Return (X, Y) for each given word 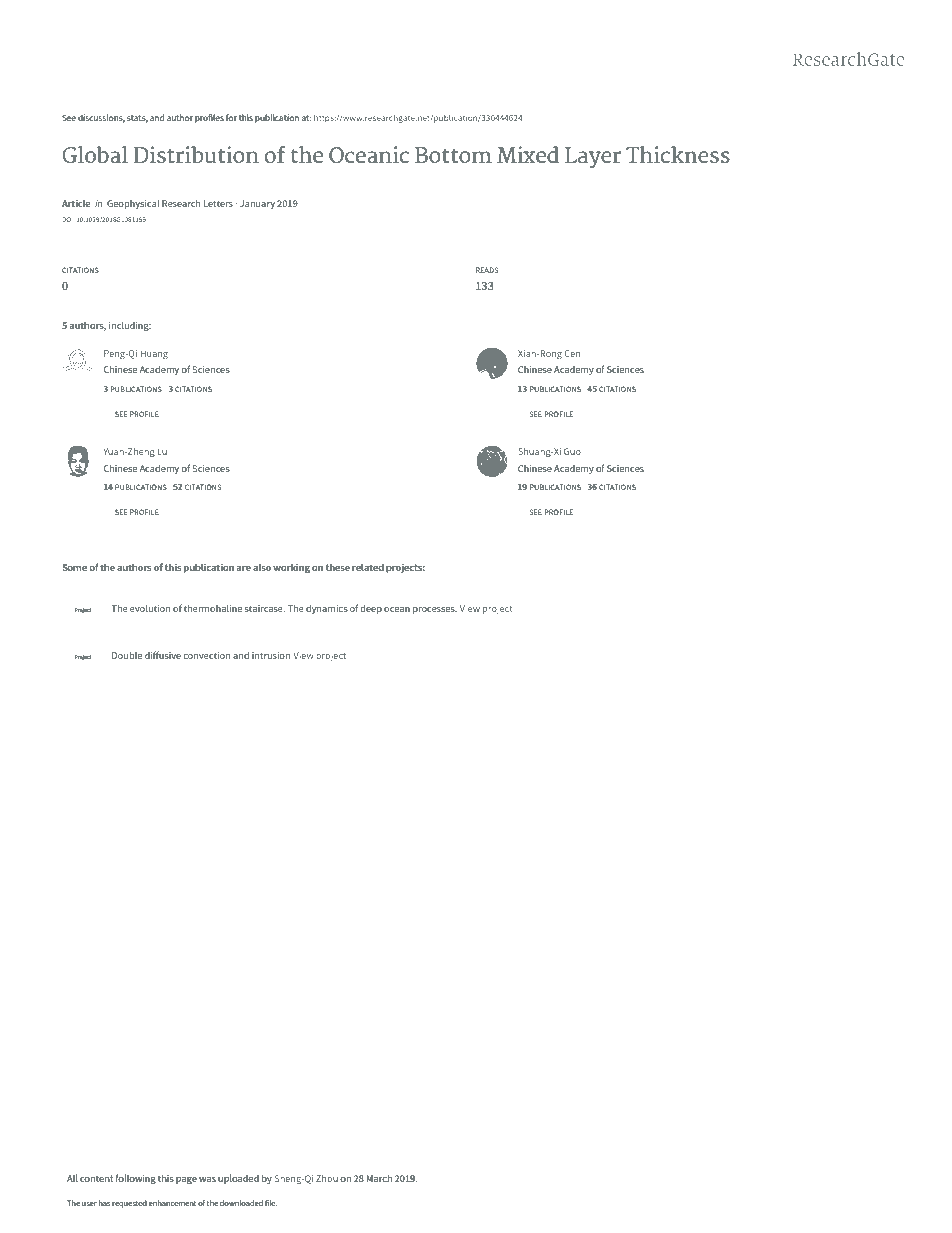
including (130, 326)
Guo (572, 451)
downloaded (241, 1203)
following (135, 1179)
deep (371, 609)
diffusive (163, 655)
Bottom (453, 155)
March (379, 1178)
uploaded (238, 1179)
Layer (593, 157)
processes (435, 610)
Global (95, 154)
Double (127, 655)
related (368, 567)
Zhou (327, 1178)
